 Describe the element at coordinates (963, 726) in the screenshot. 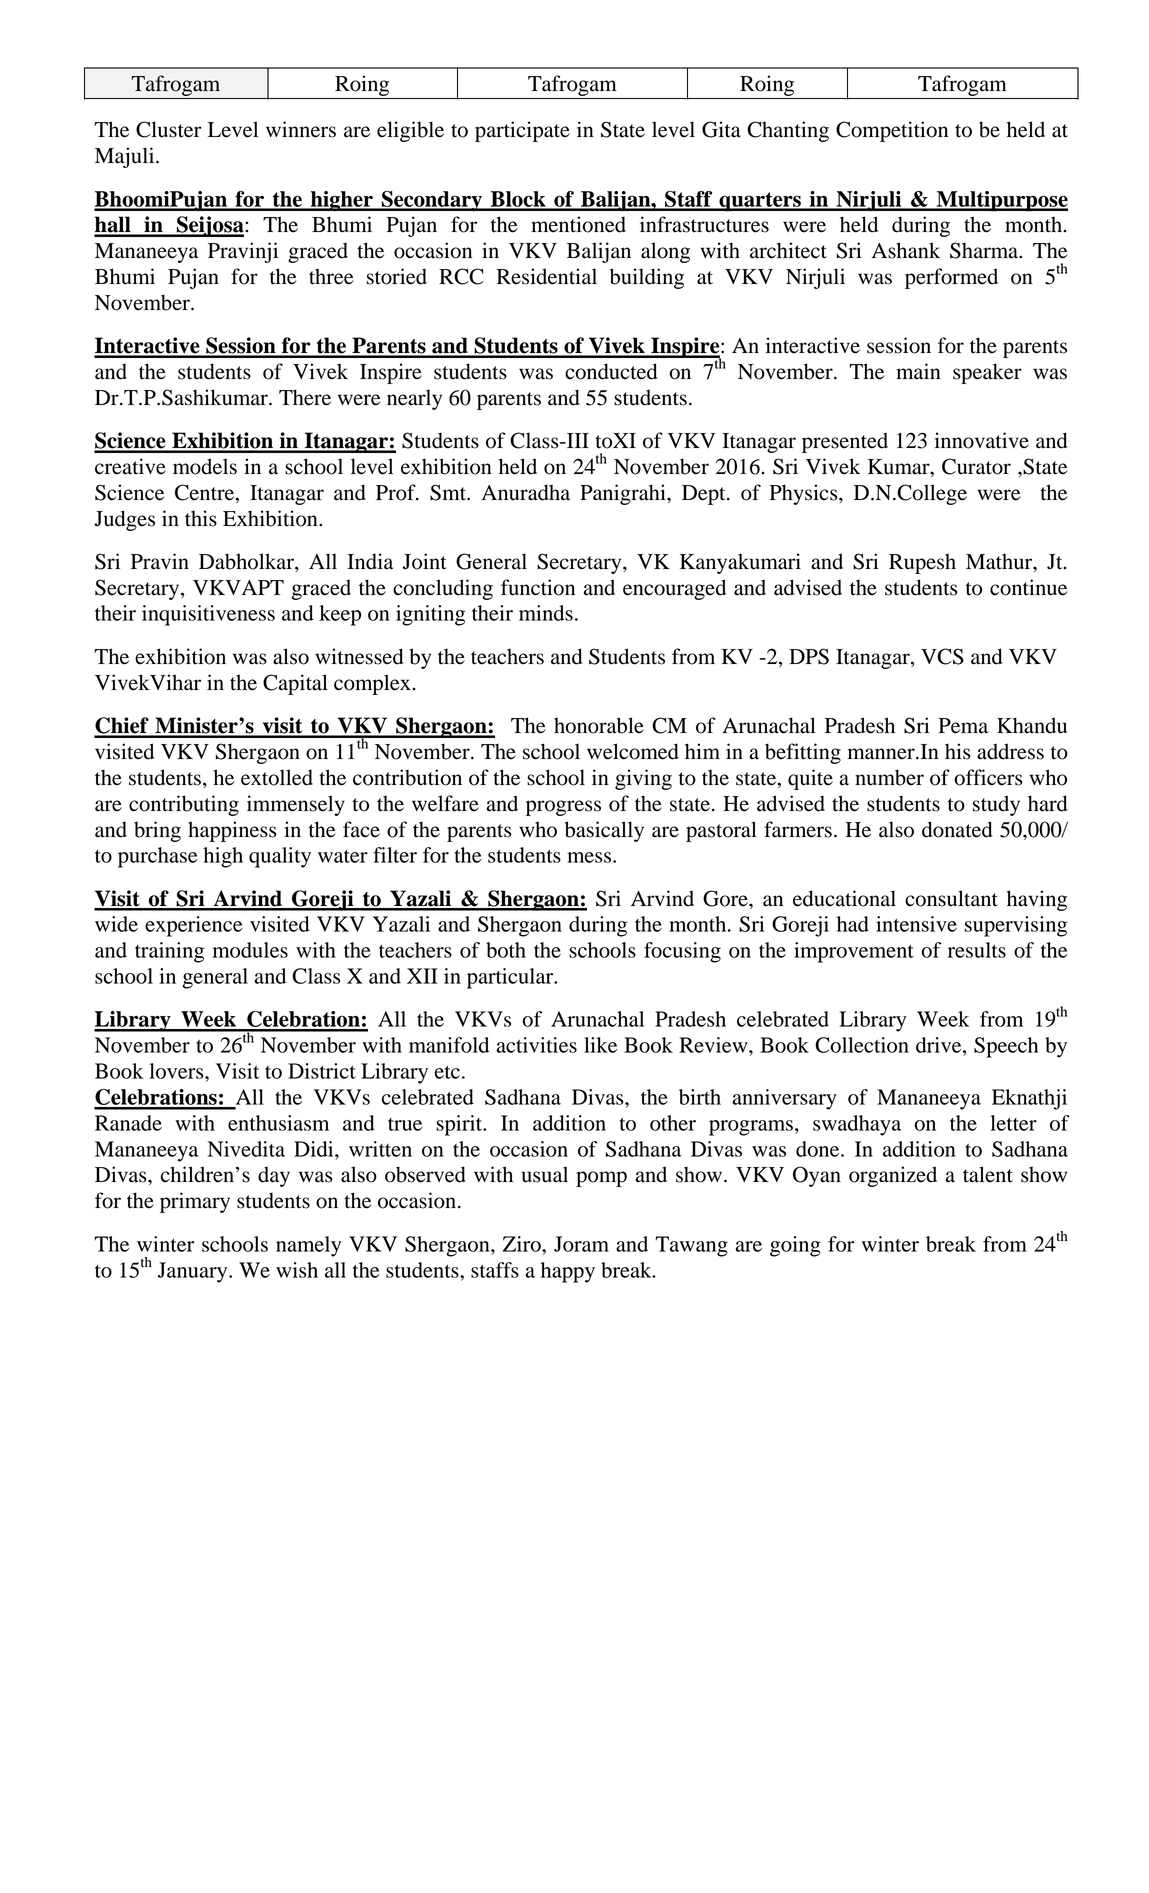

I see `Pema` at that location.
